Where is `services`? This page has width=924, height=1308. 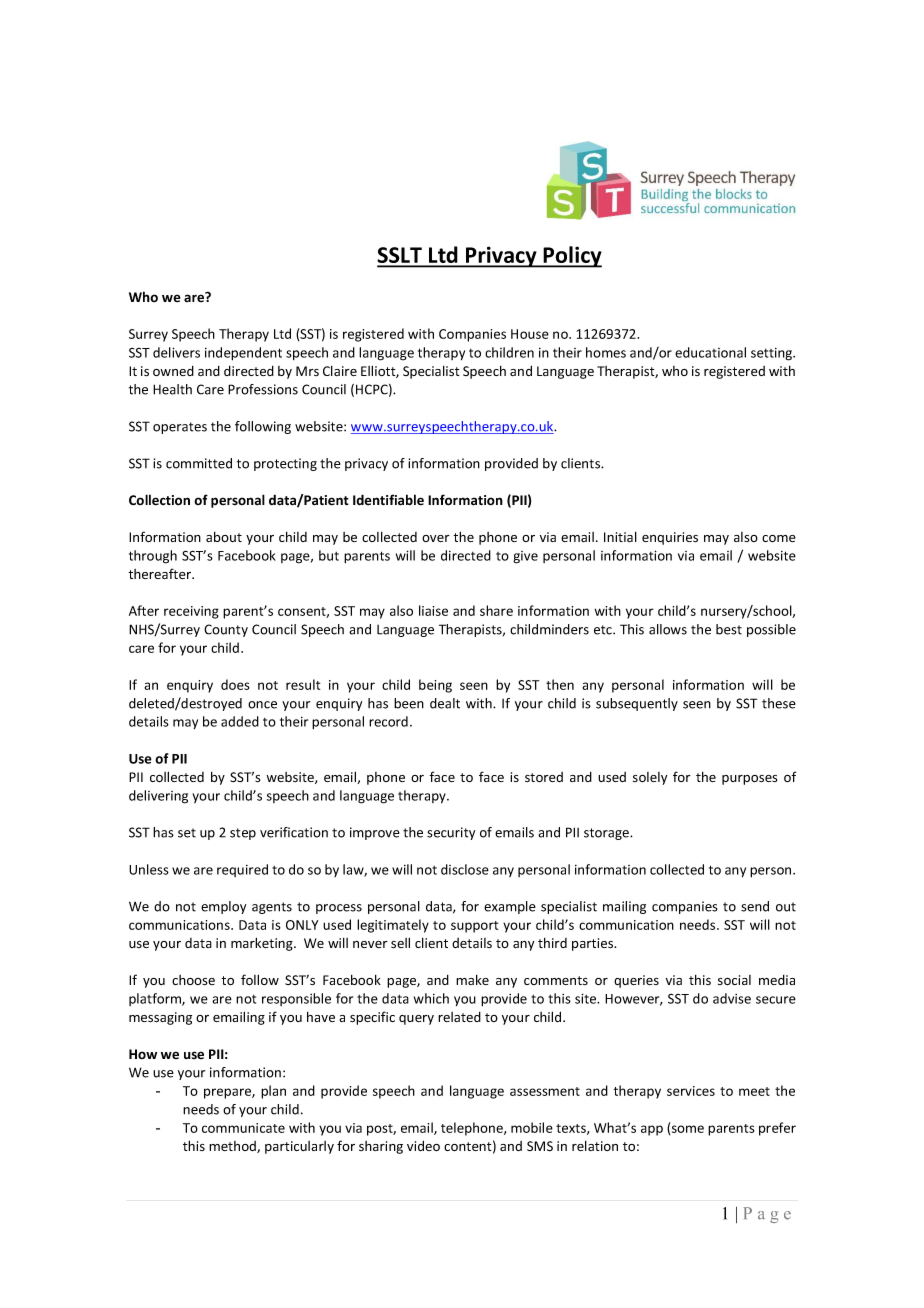
services is located at coordinates (691, 1091).
